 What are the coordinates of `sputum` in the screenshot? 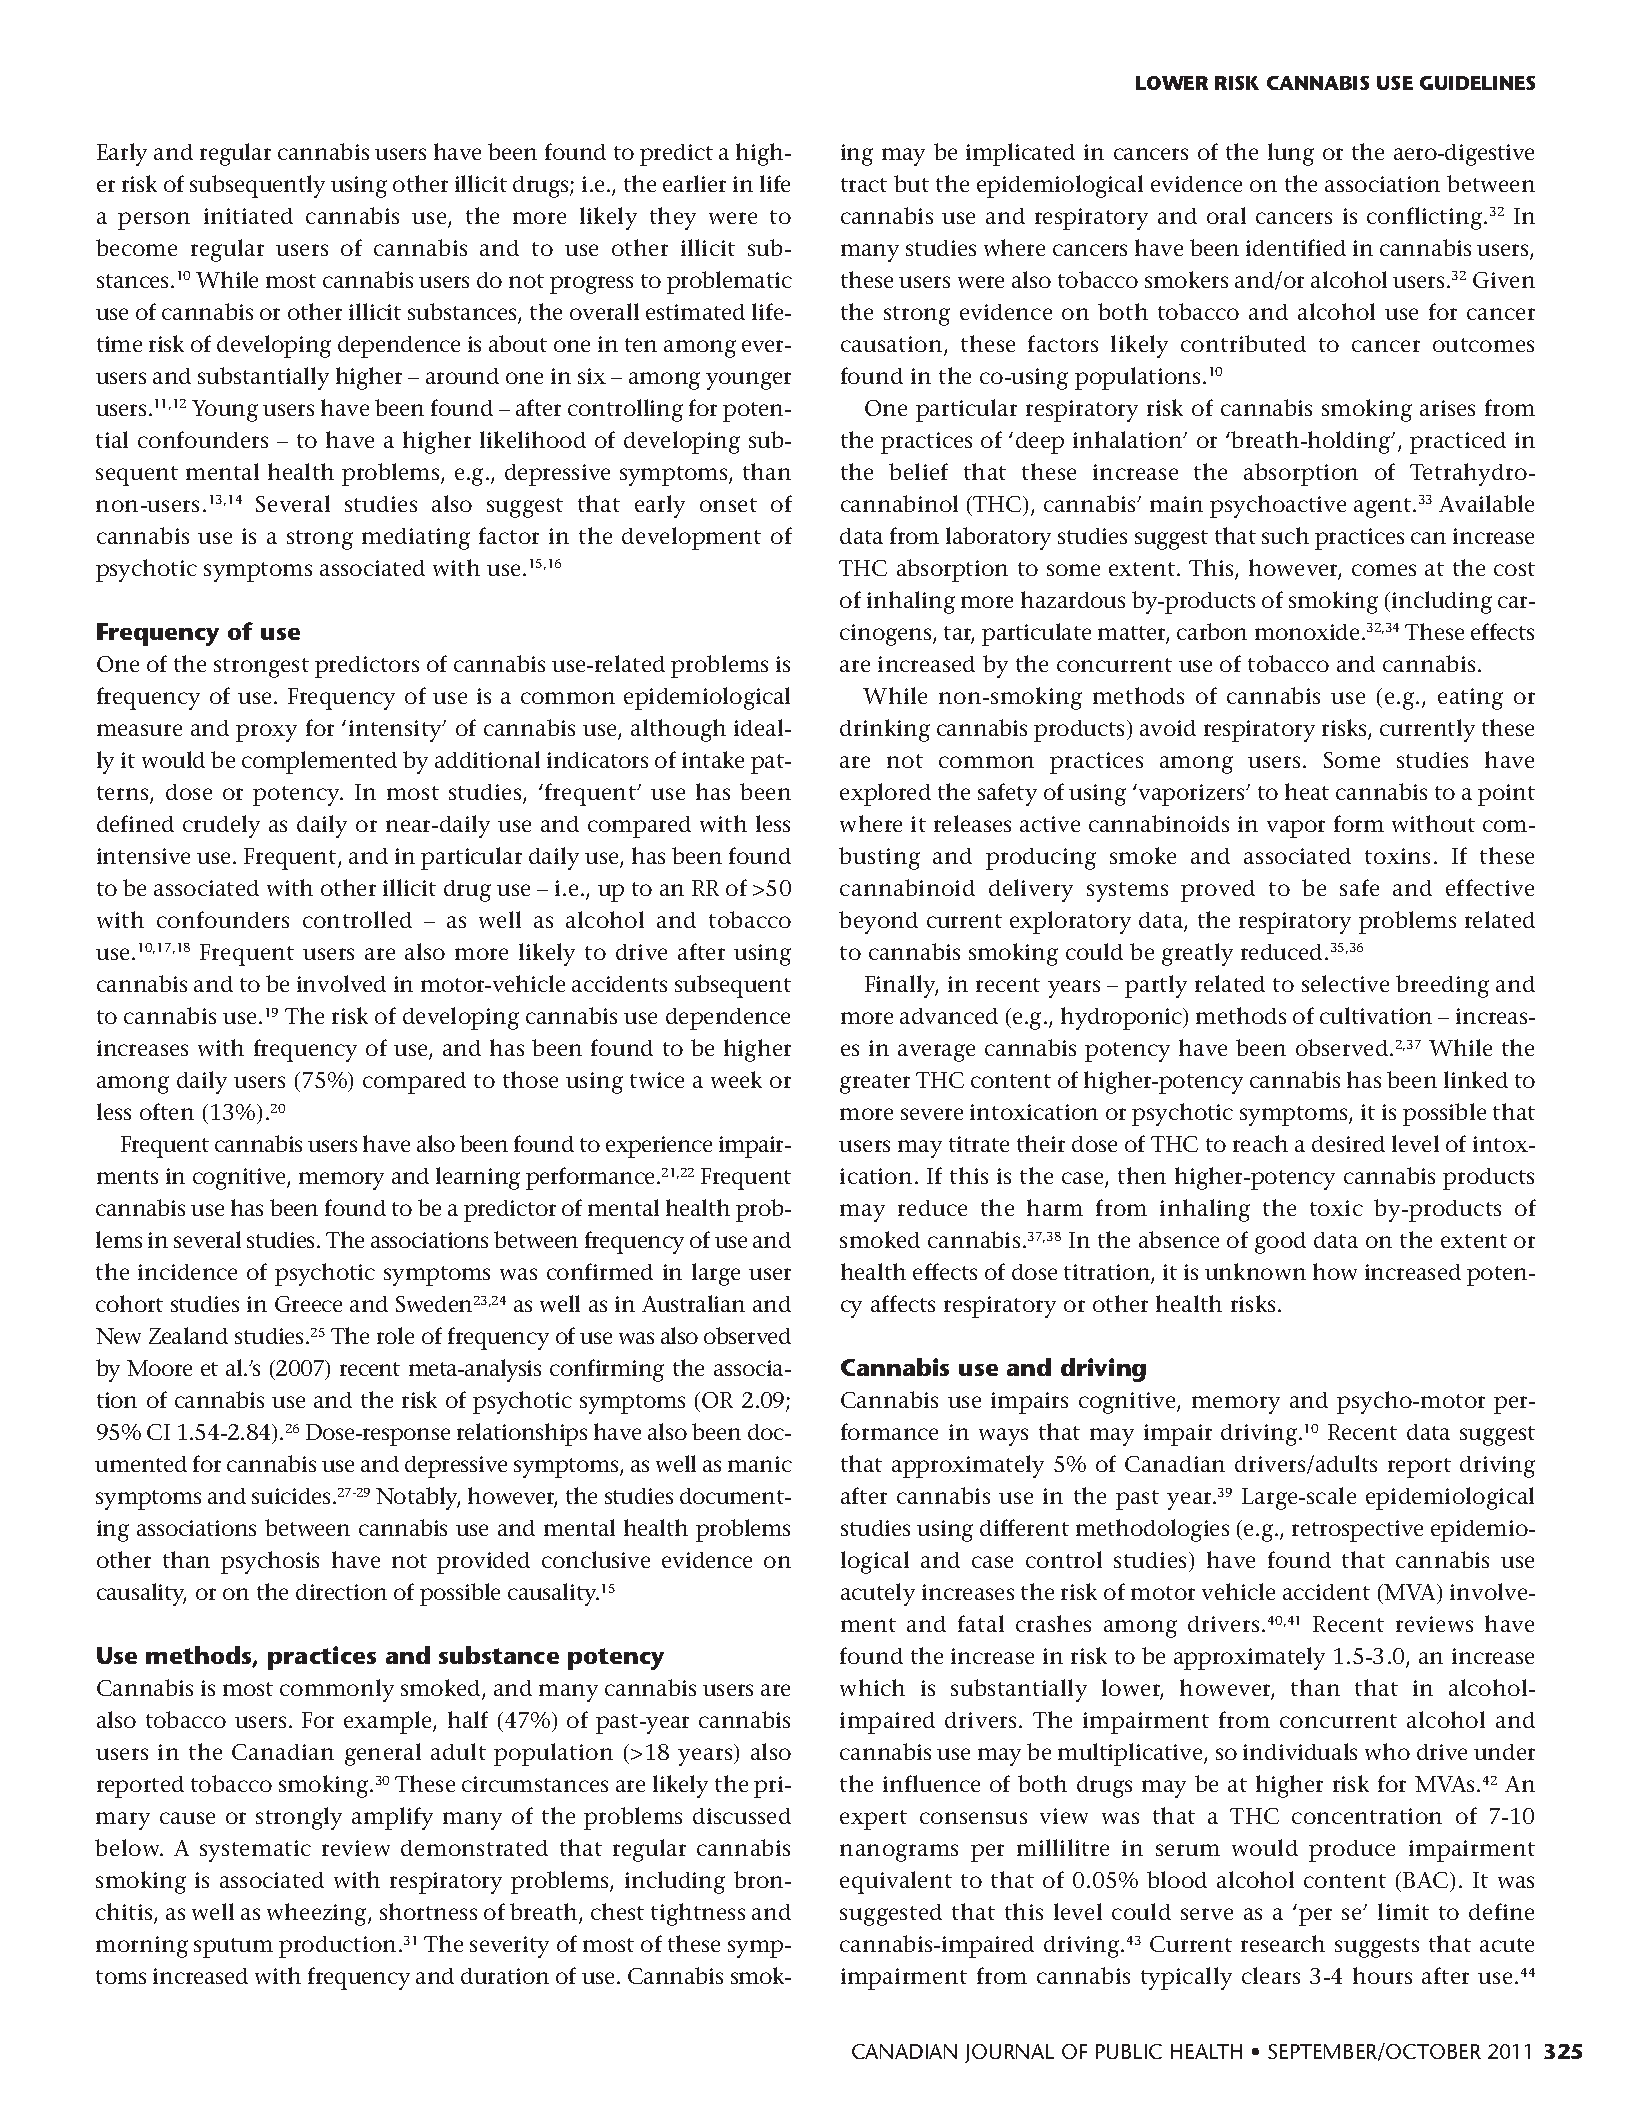 It's located at (233, 1948).
